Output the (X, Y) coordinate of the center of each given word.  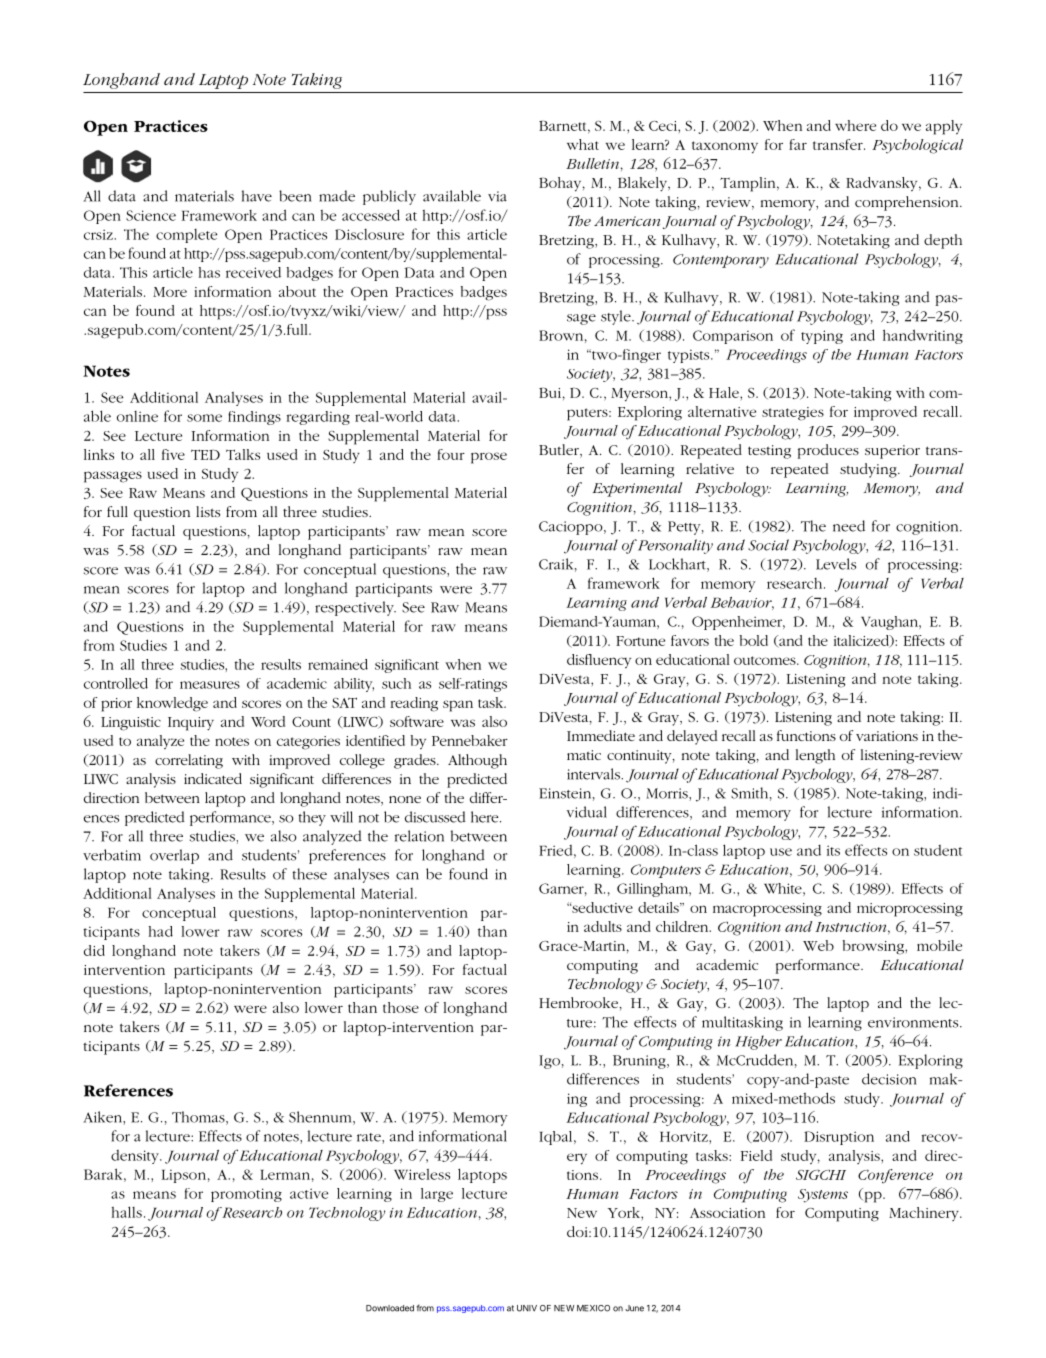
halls (127, 1212)
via (497, 196)
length (815, 756)
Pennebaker (470, 740)
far (798, 144)
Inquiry (191, 724)
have (257, 196)
